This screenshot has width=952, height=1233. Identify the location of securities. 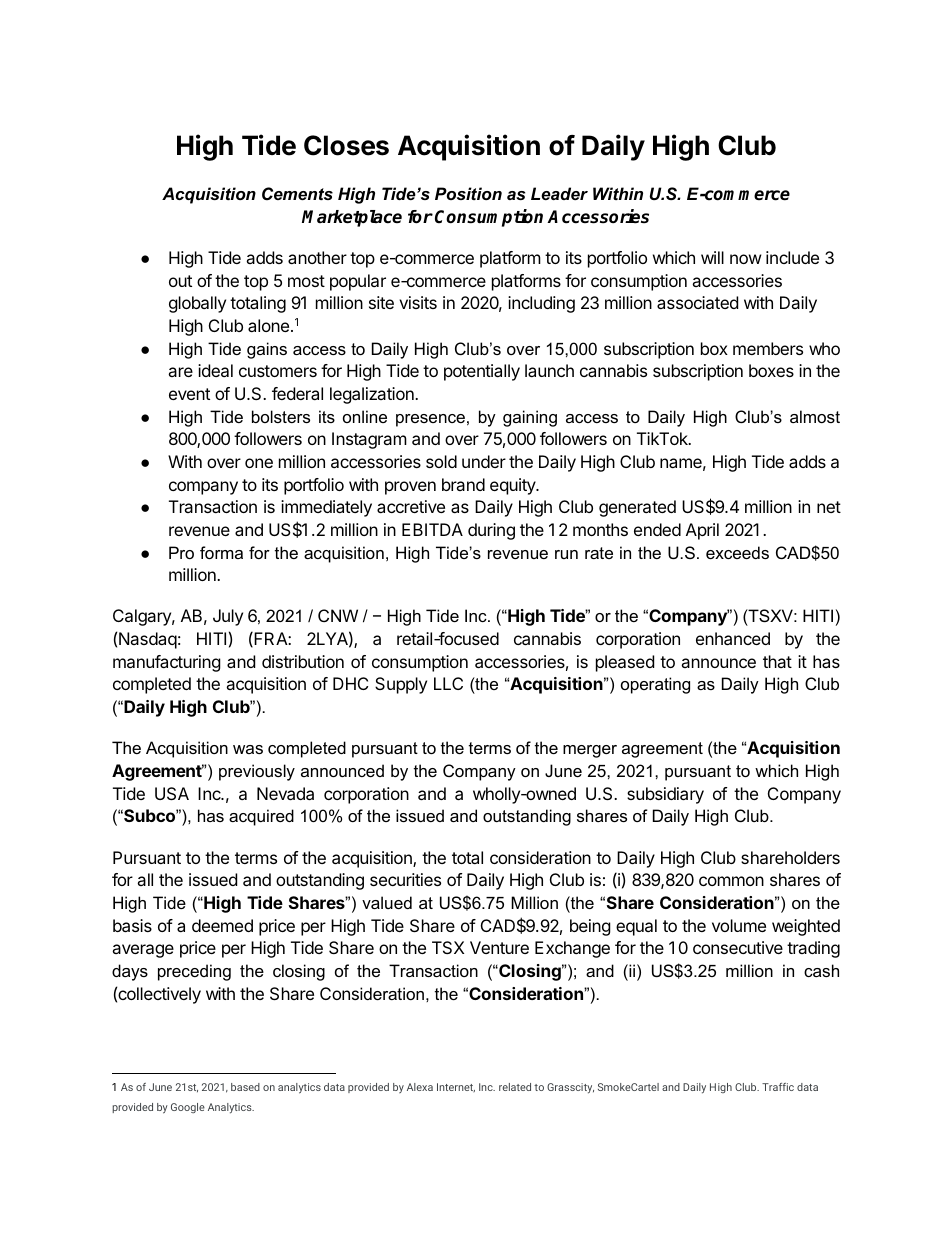
(405, 879).
